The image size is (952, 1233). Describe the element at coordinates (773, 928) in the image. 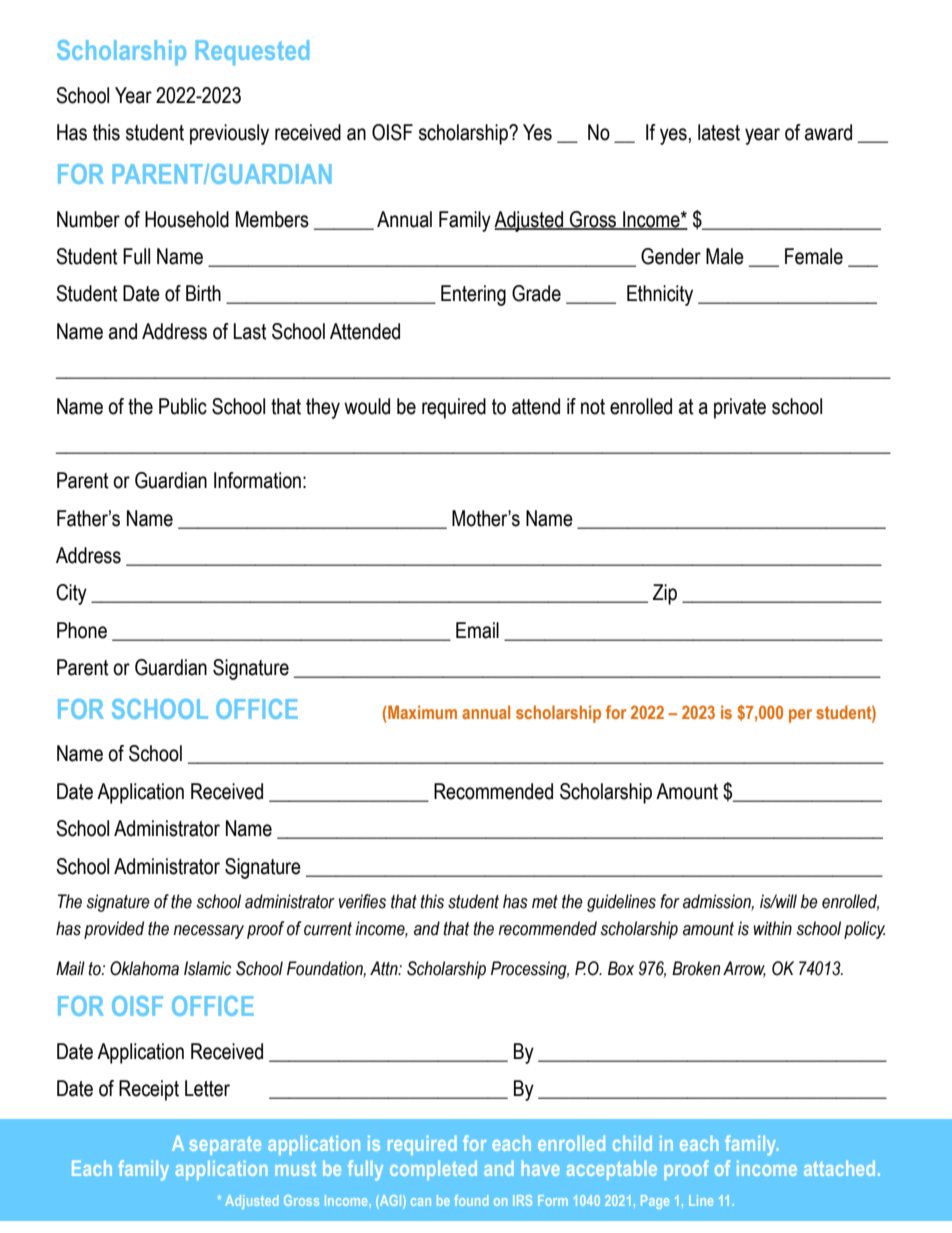

I see `within` at that location.
